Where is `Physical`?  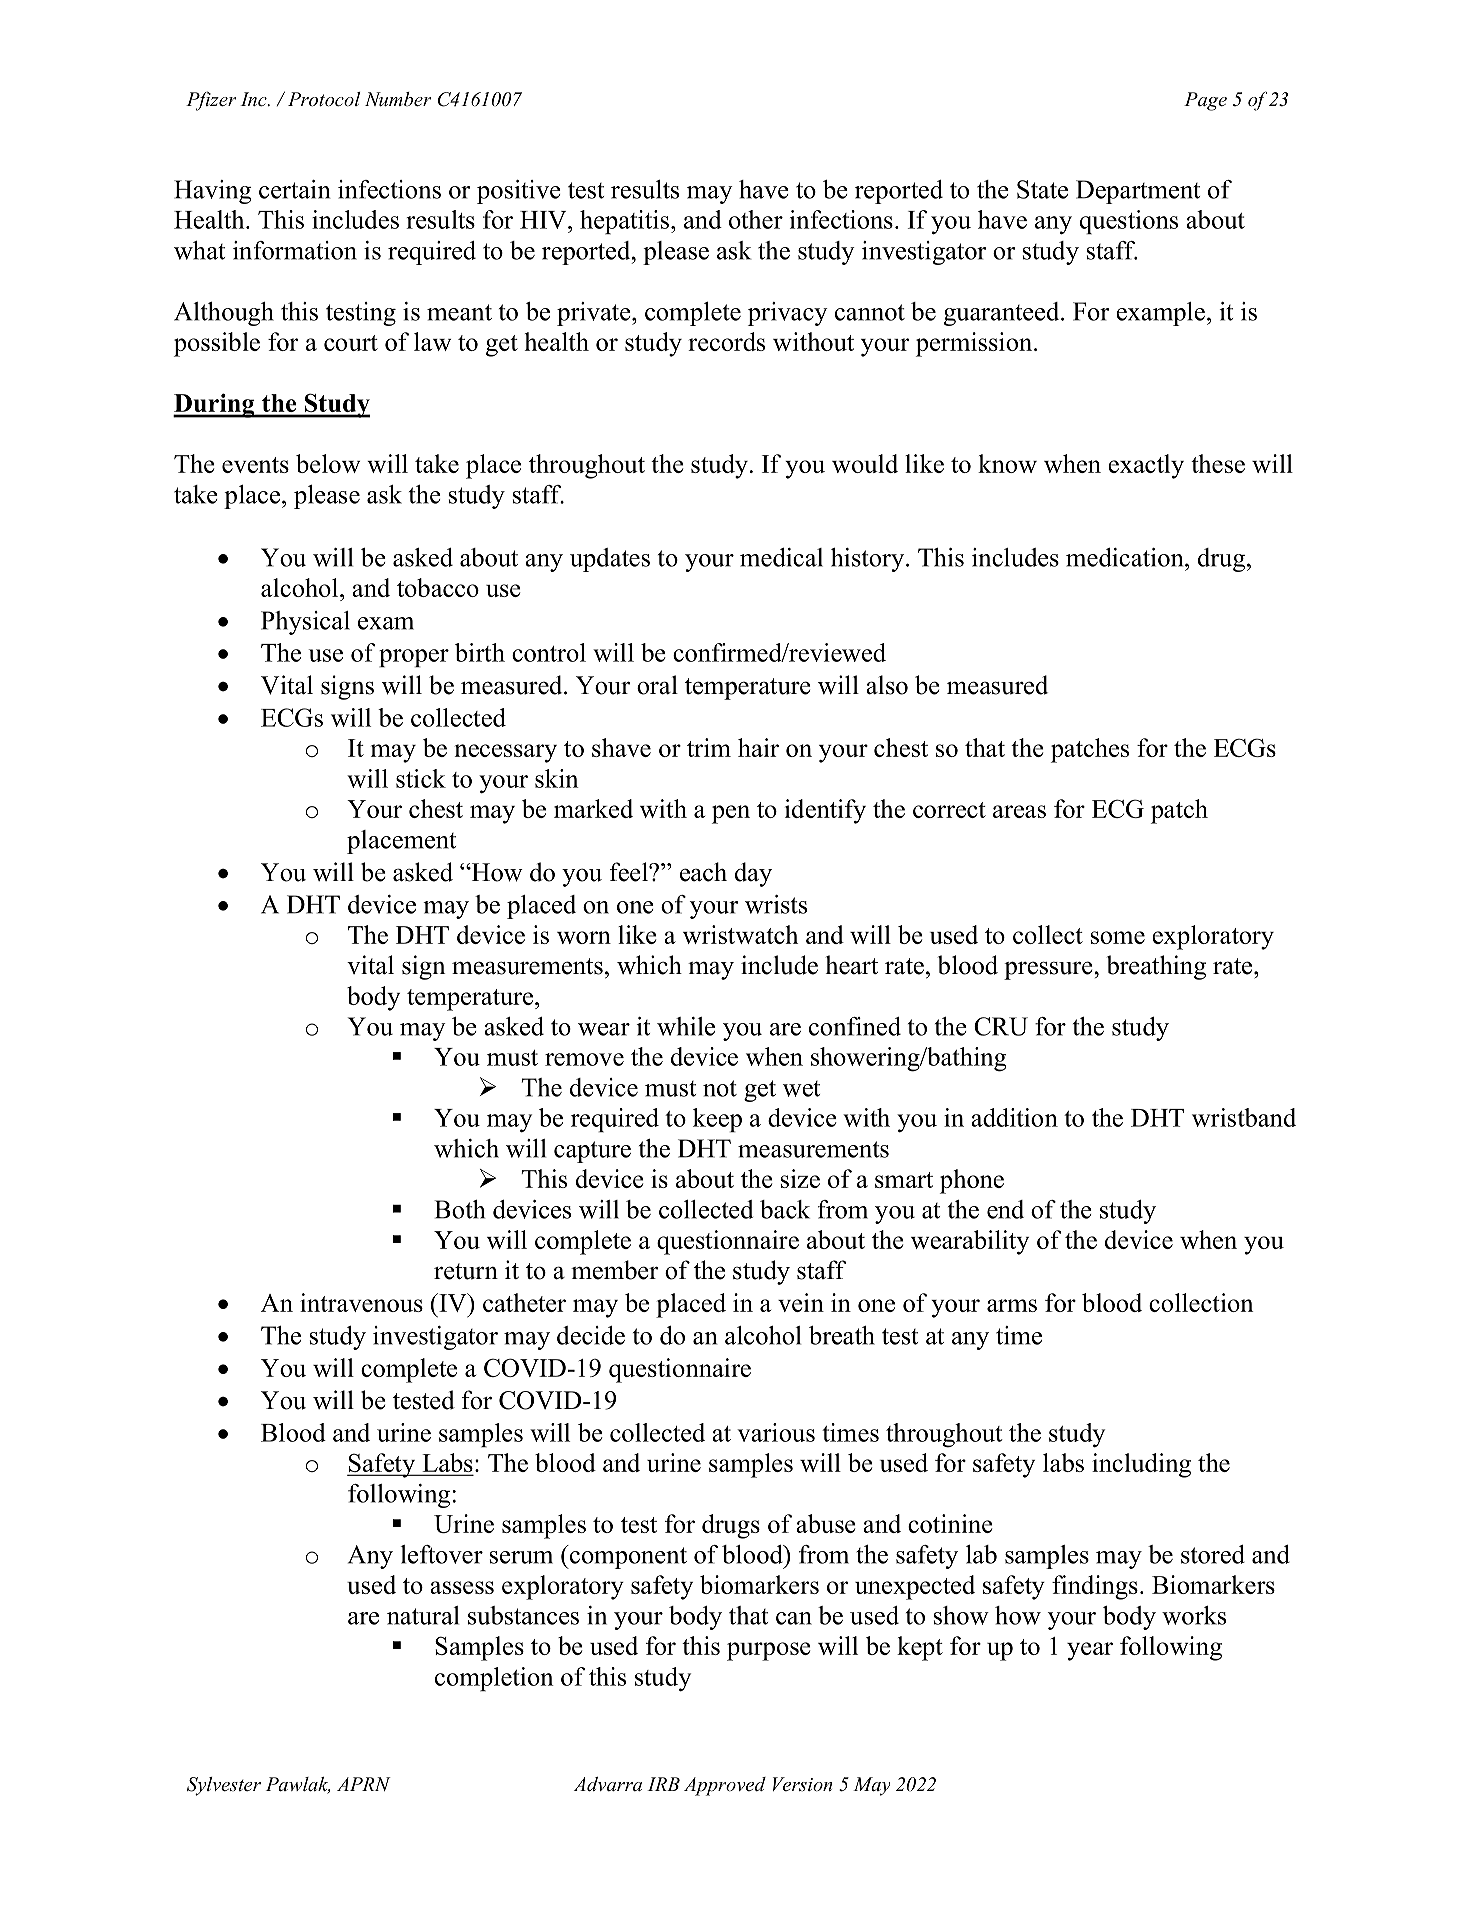
Physical is located at coordinates (305, 623).
